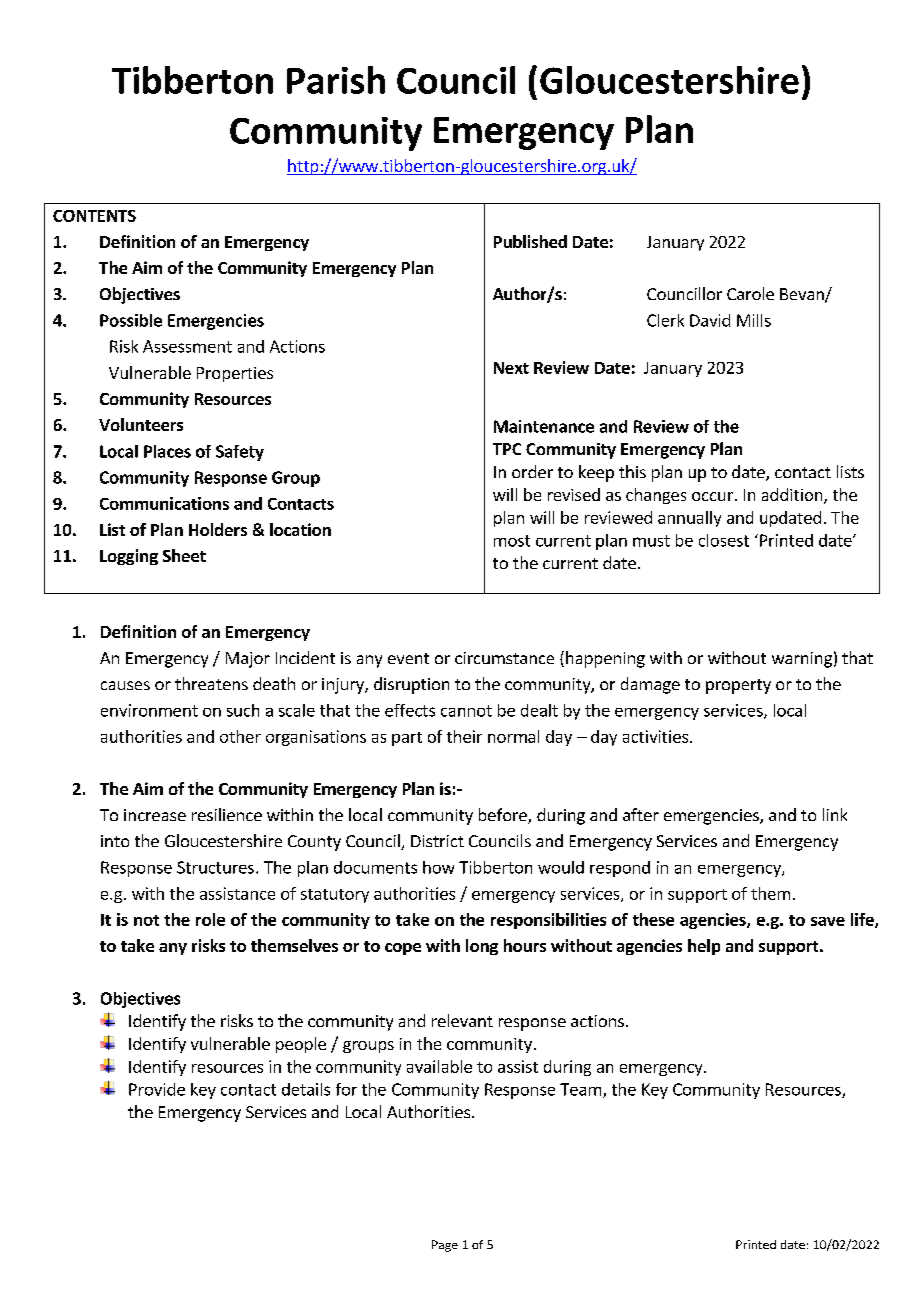 This image has width=924, height=1308. I want to click on Structures, so click(215, 867).
